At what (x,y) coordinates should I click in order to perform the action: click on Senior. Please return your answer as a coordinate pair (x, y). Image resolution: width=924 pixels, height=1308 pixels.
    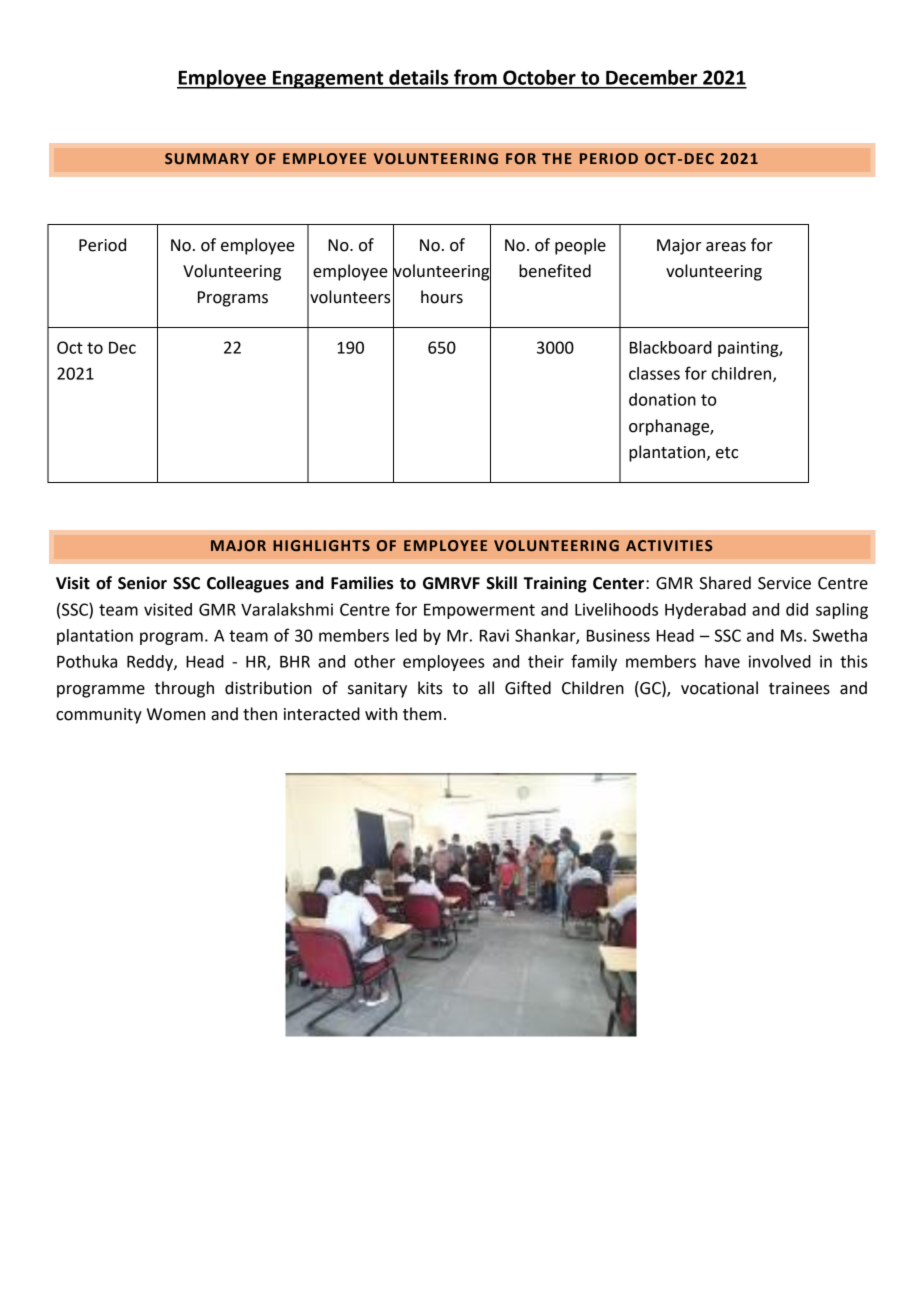
    Looking at the image, I should click on (142, 583).
